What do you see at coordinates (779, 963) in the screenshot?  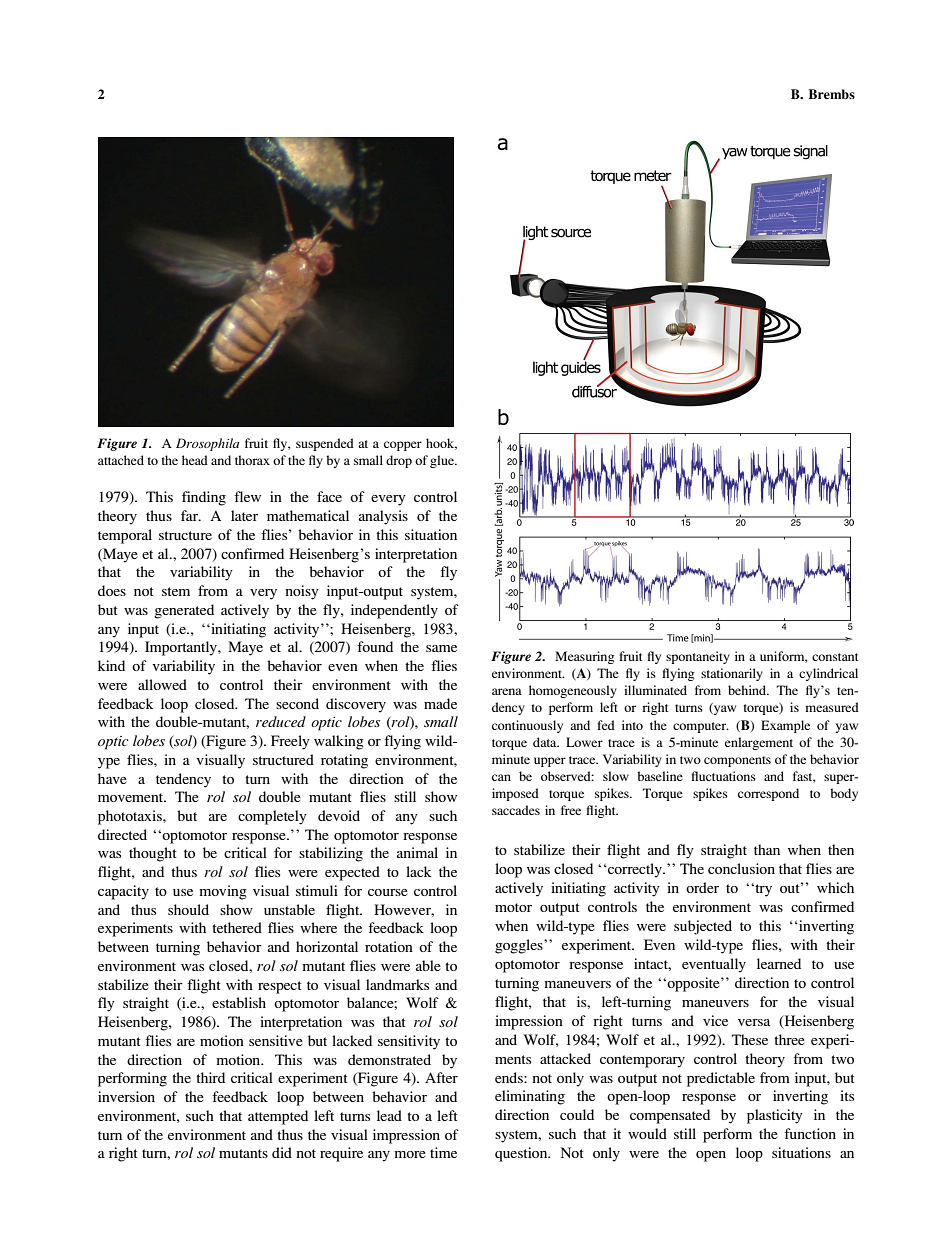 I see `learned` at bounding box center [779, 963].
